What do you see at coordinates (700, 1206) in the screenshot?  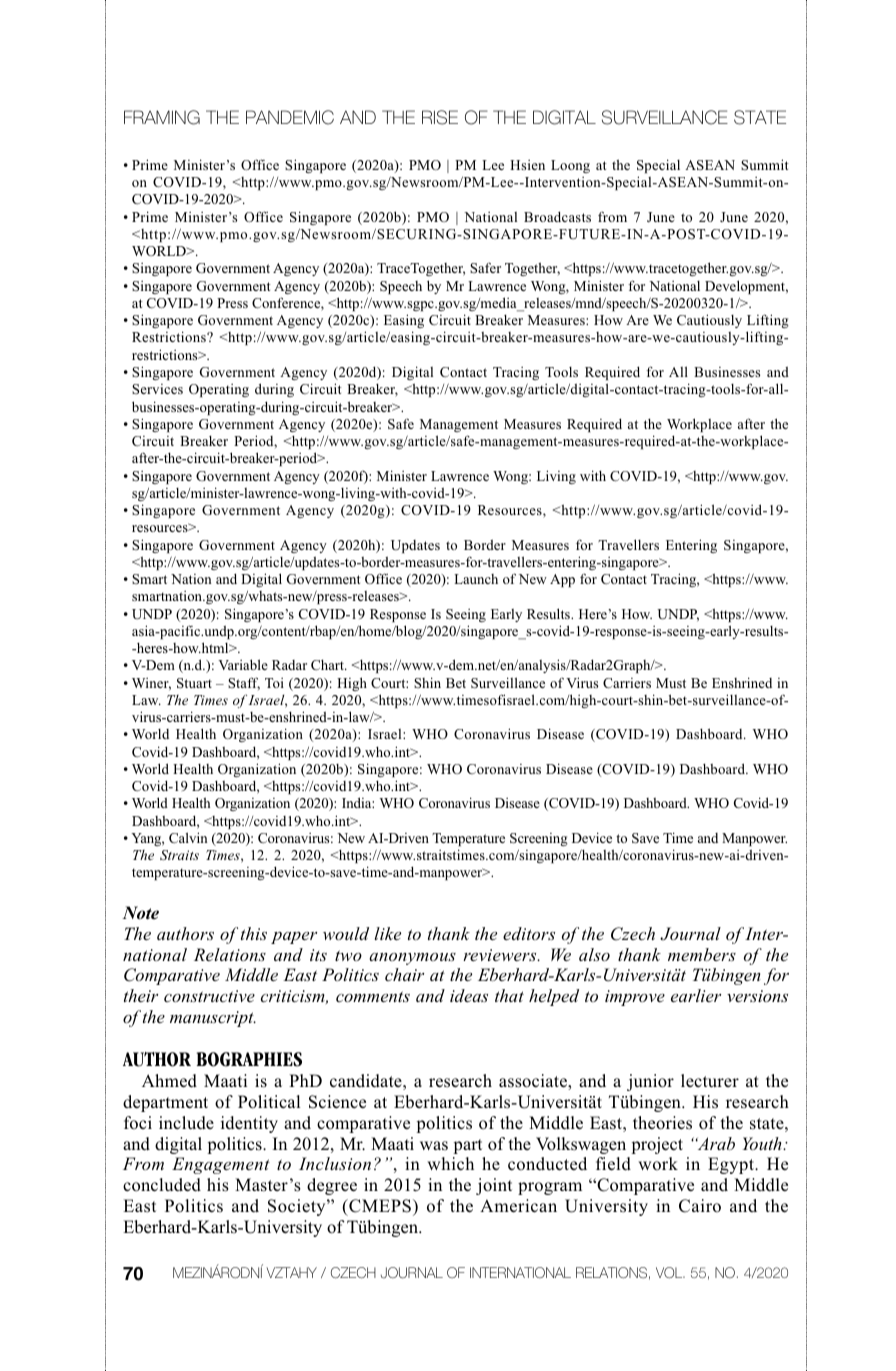 I see `Cairo` at bounding box center [700, 1206].
